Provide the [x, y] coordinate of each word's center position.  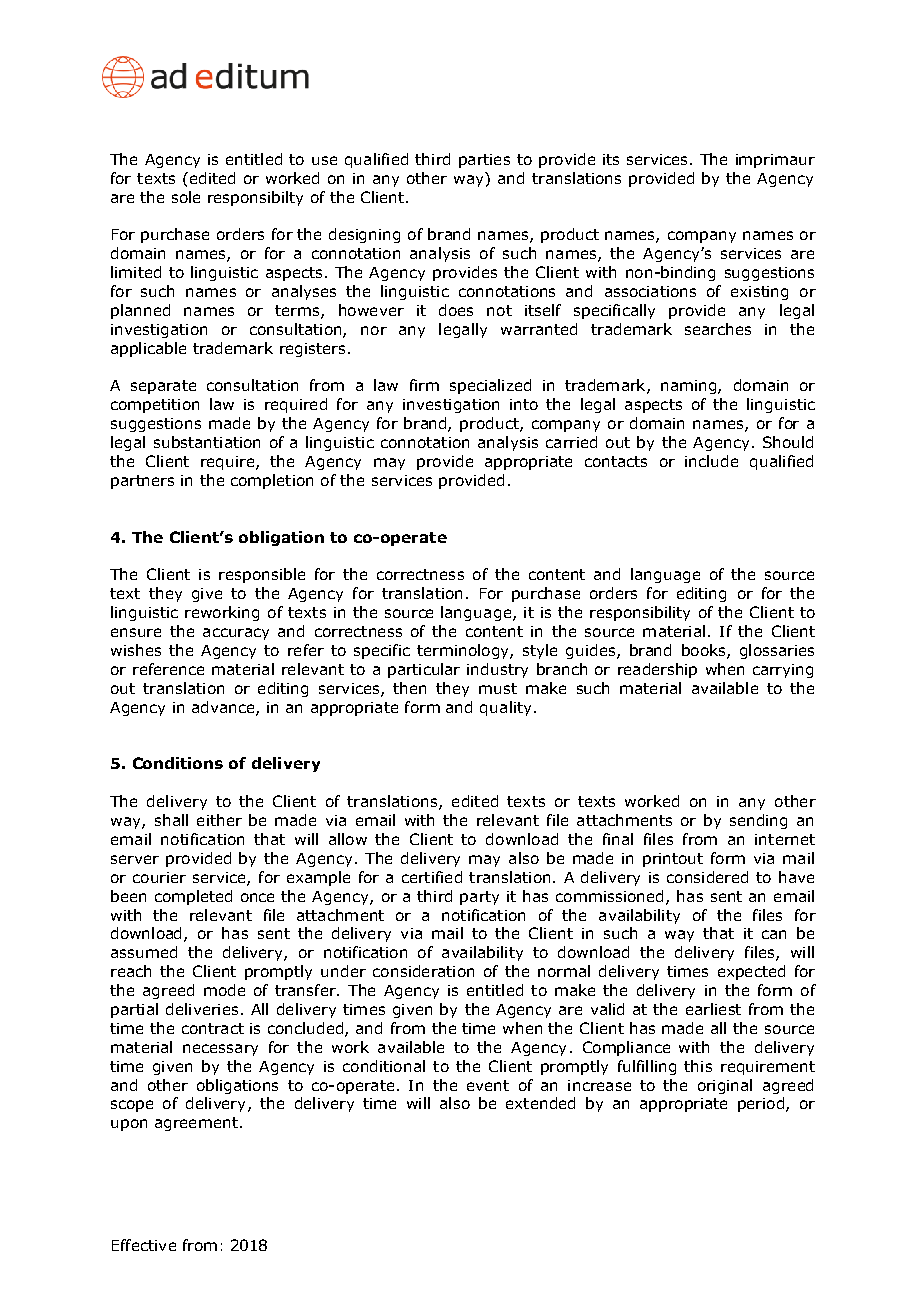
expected [751, 972]
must [498, 688]
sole [186, 197]
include [711, 461]
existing [759, 293]
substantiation [207, 442]
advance [224, 708]
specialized [490, 386]
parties [484, 161]
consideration [423, 971]
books [705, 651]
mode [224, 990]
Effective [144, 1245]
